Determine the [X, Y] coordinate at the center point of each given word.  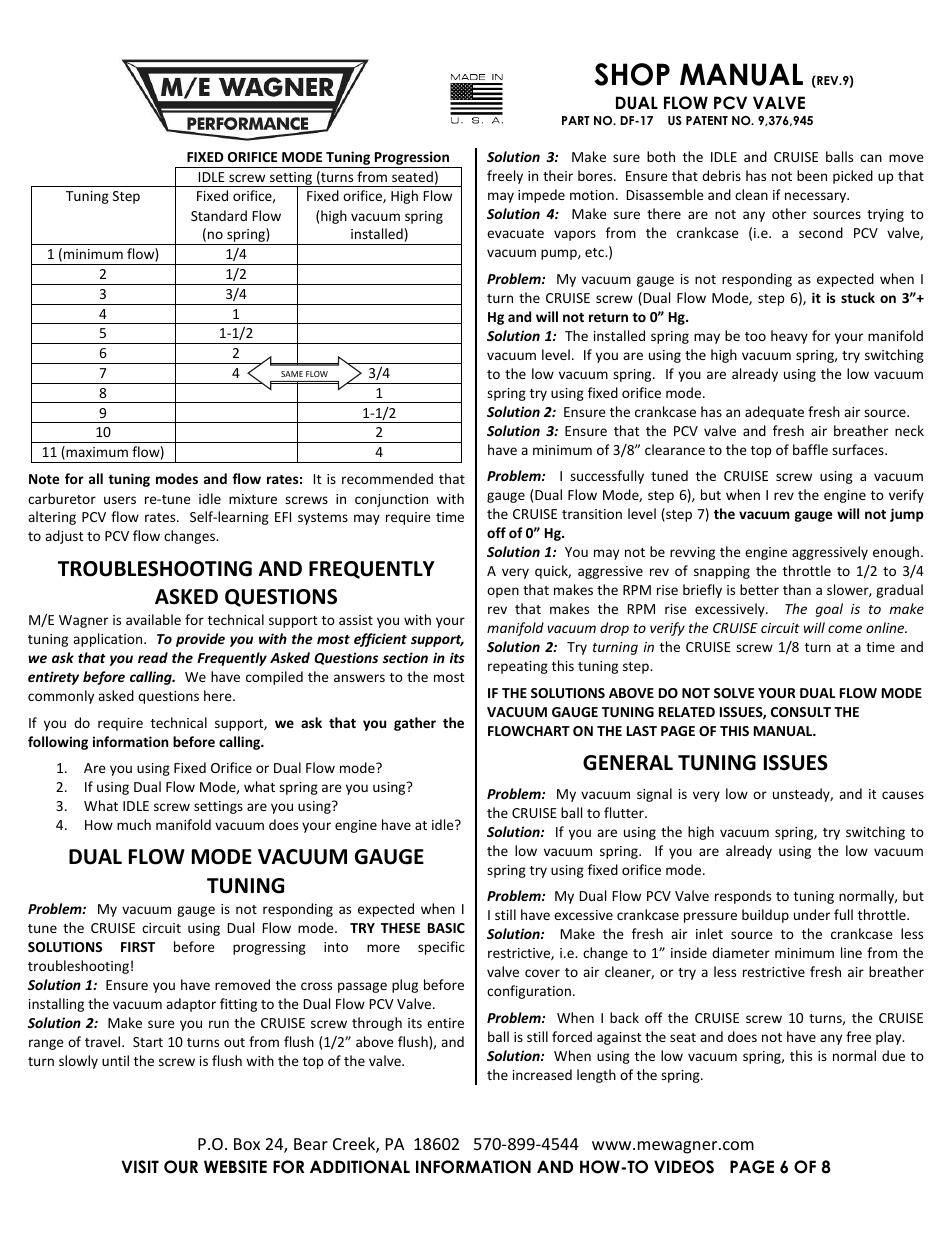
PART [576, 120]
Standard [219, 215]
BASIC [446, 928]
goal [829, 610]
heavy [789, 337]
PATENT [707, 120]
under [812, 914]
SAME [292, 374]
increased [542, 1074]
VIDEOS [684, 1167]
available [153, 619]
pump [560, 254]
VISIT [140, 1167]
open [503, 592]
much [134, 824]
